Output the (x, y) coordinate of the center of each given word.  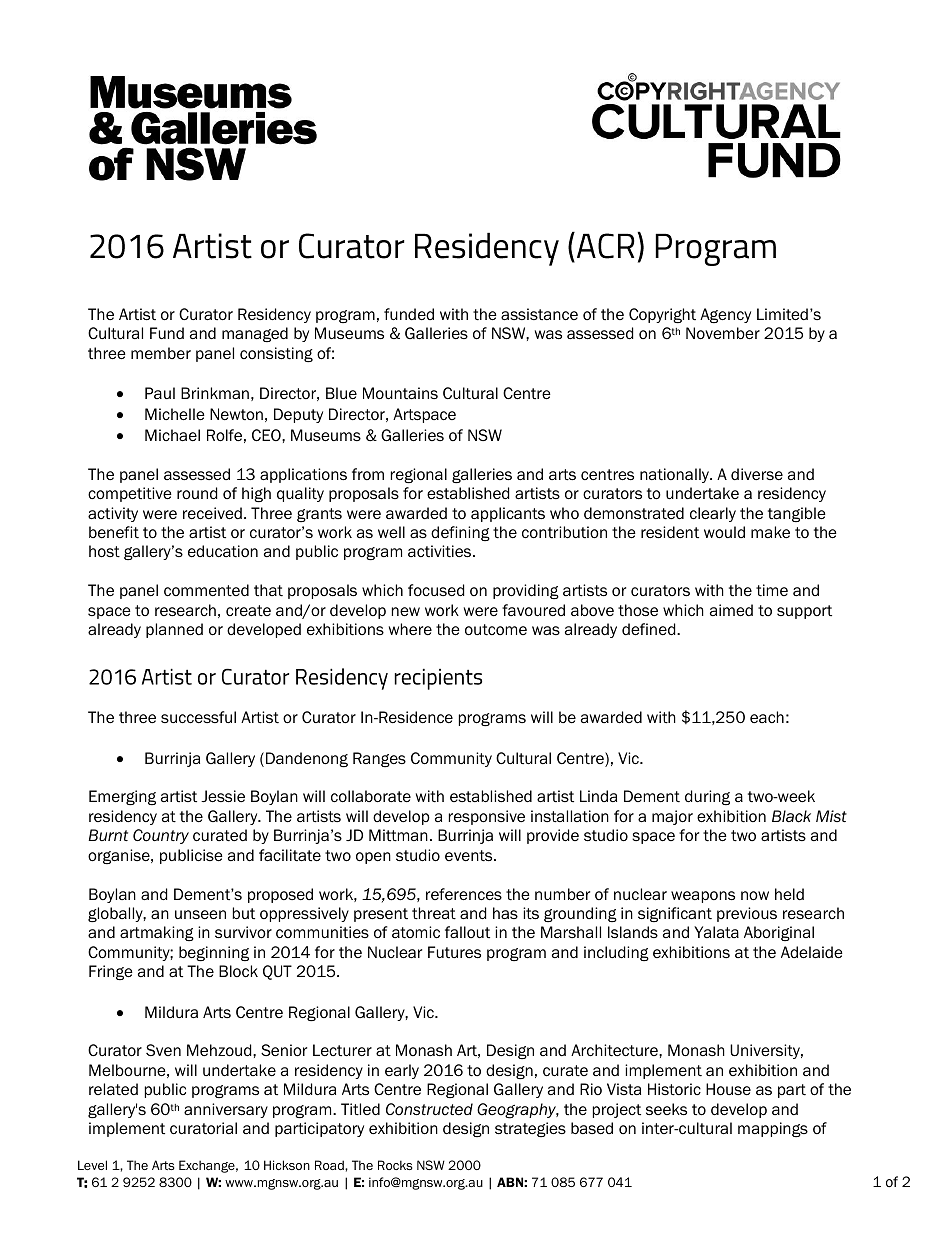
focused (436, 590)
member (161, 353)
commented (206, 590)
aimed (731, 610)
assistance (539, 314)
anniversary (226, 1110)
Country (161, 836)
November (723, 333)
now (755, 896)
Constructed (429, 1109)
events (470, 856)
